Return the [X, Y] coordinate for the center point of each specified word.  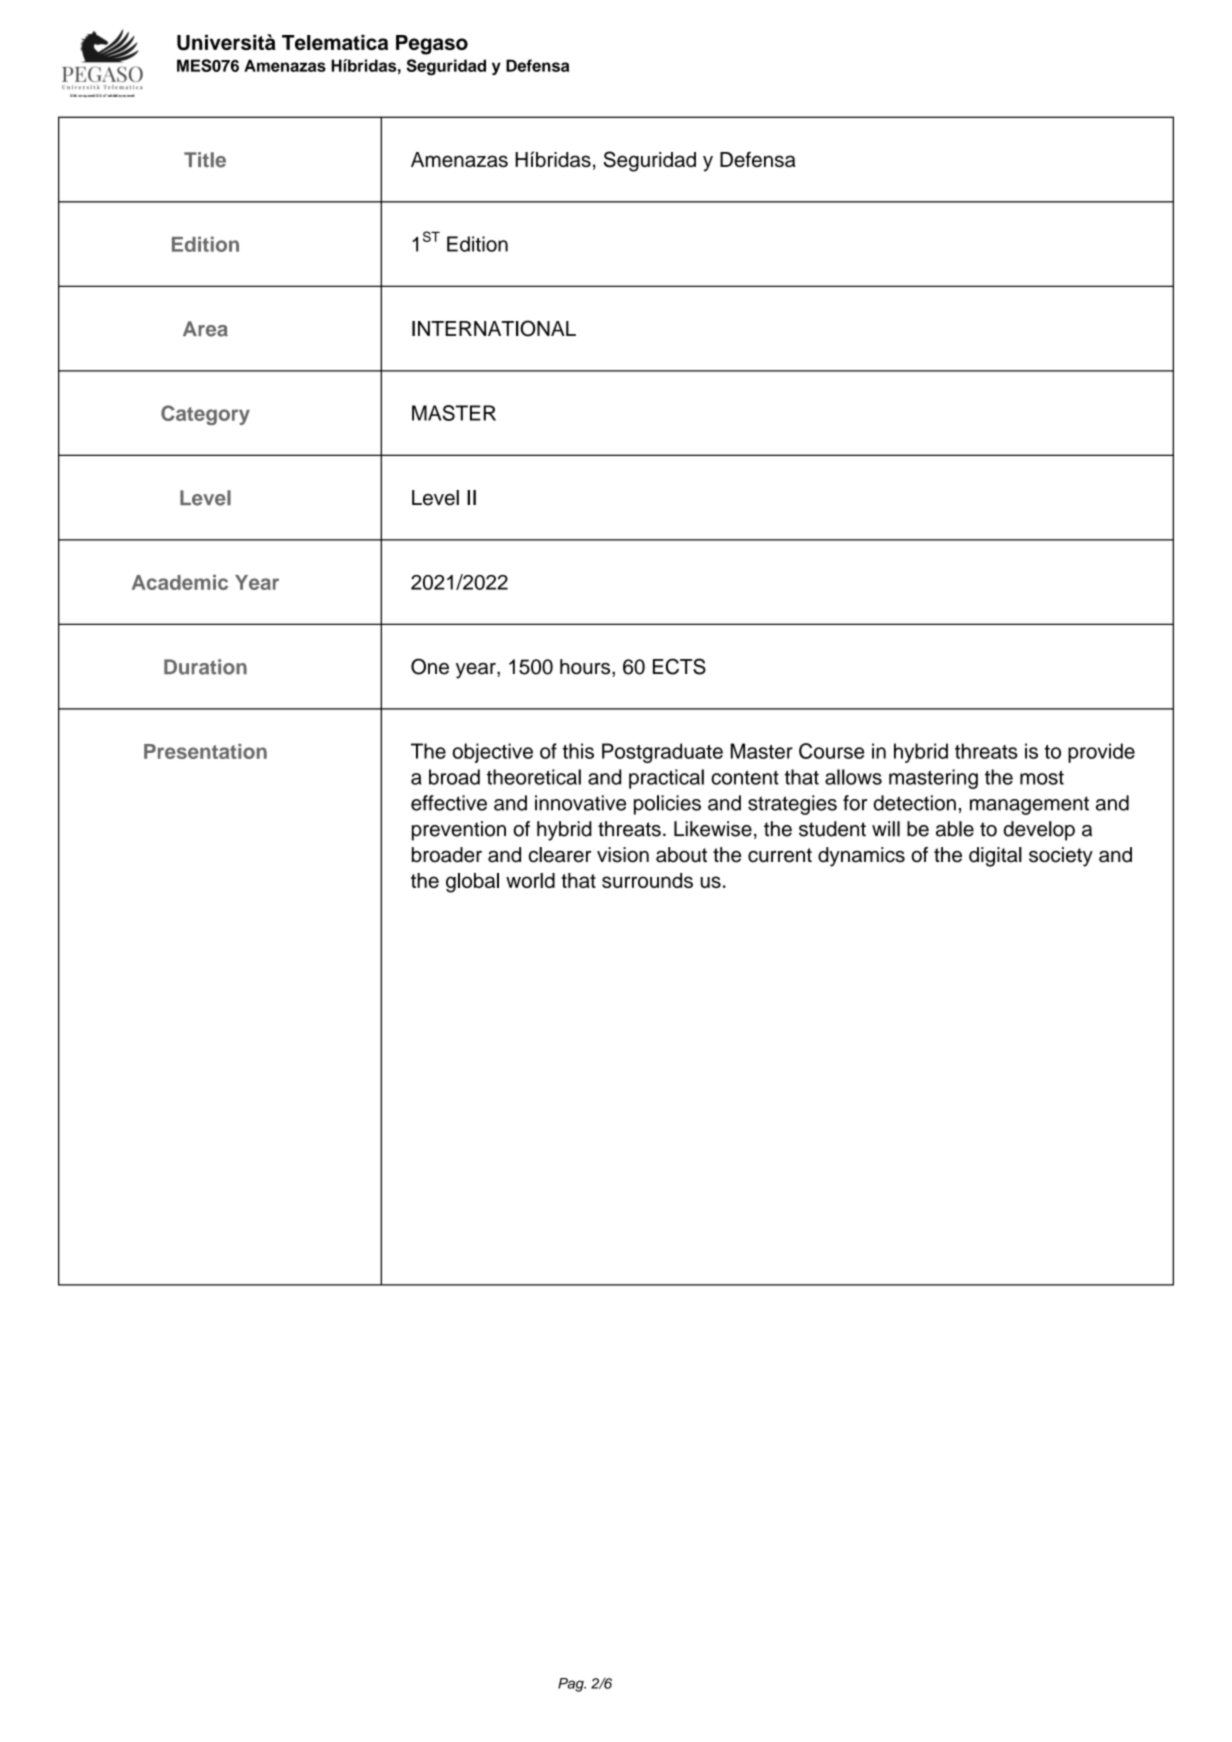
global [472, 883]
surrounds [647, 880]
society [1061, 857]
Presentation [205, 751]
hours [586, 667]
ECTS [679, 666]
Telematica [335, 42]
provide [1101, 753]
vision [623, 855]
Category [205, 415]
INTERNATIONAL [494, 328]
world [530, 880]
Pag [572, 1685]
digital [995, 857]
